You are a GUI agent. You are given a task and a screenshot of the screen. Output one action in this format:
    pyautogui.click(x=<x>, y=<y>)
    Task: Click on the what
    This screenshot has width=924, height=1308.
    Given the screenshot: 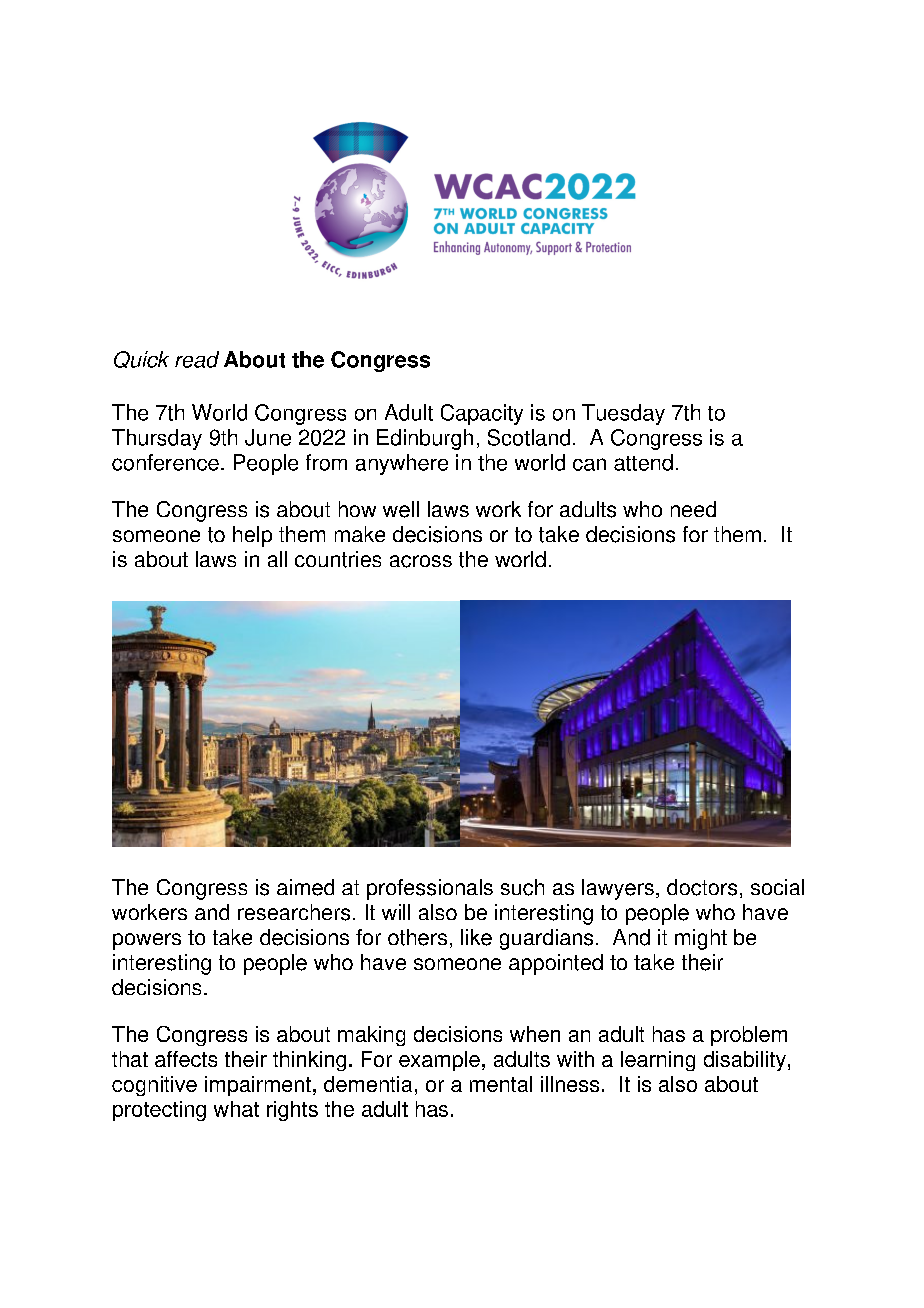 What is the action you would take?
    pyautogui.click(x=236, y=1109)
